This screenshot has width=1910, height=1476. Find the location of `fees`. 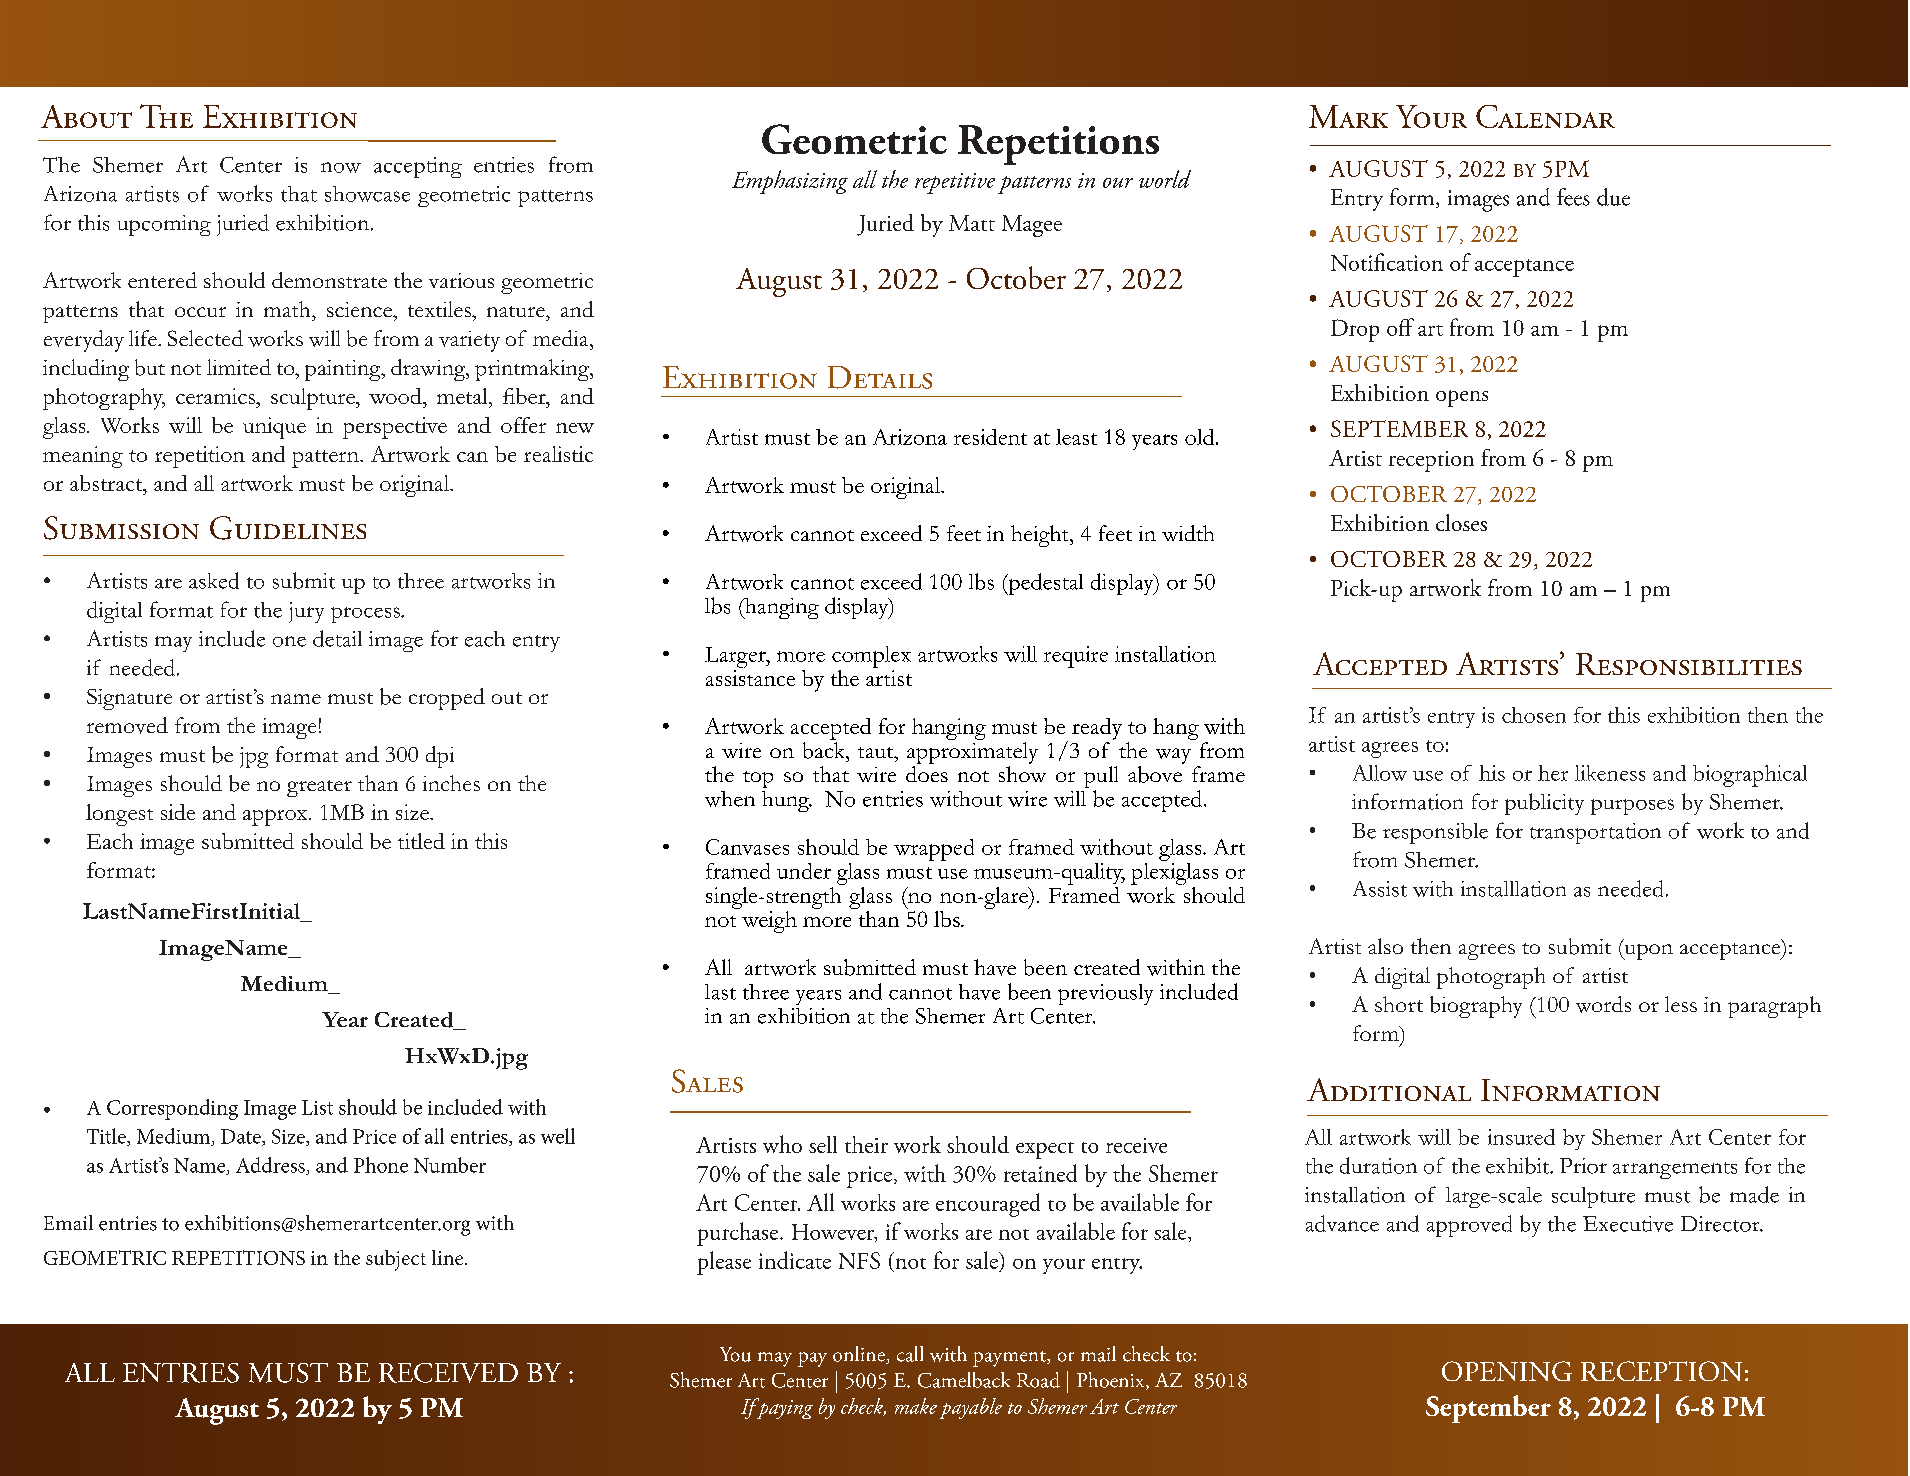

fees is located at coordinates (1573, 197).
